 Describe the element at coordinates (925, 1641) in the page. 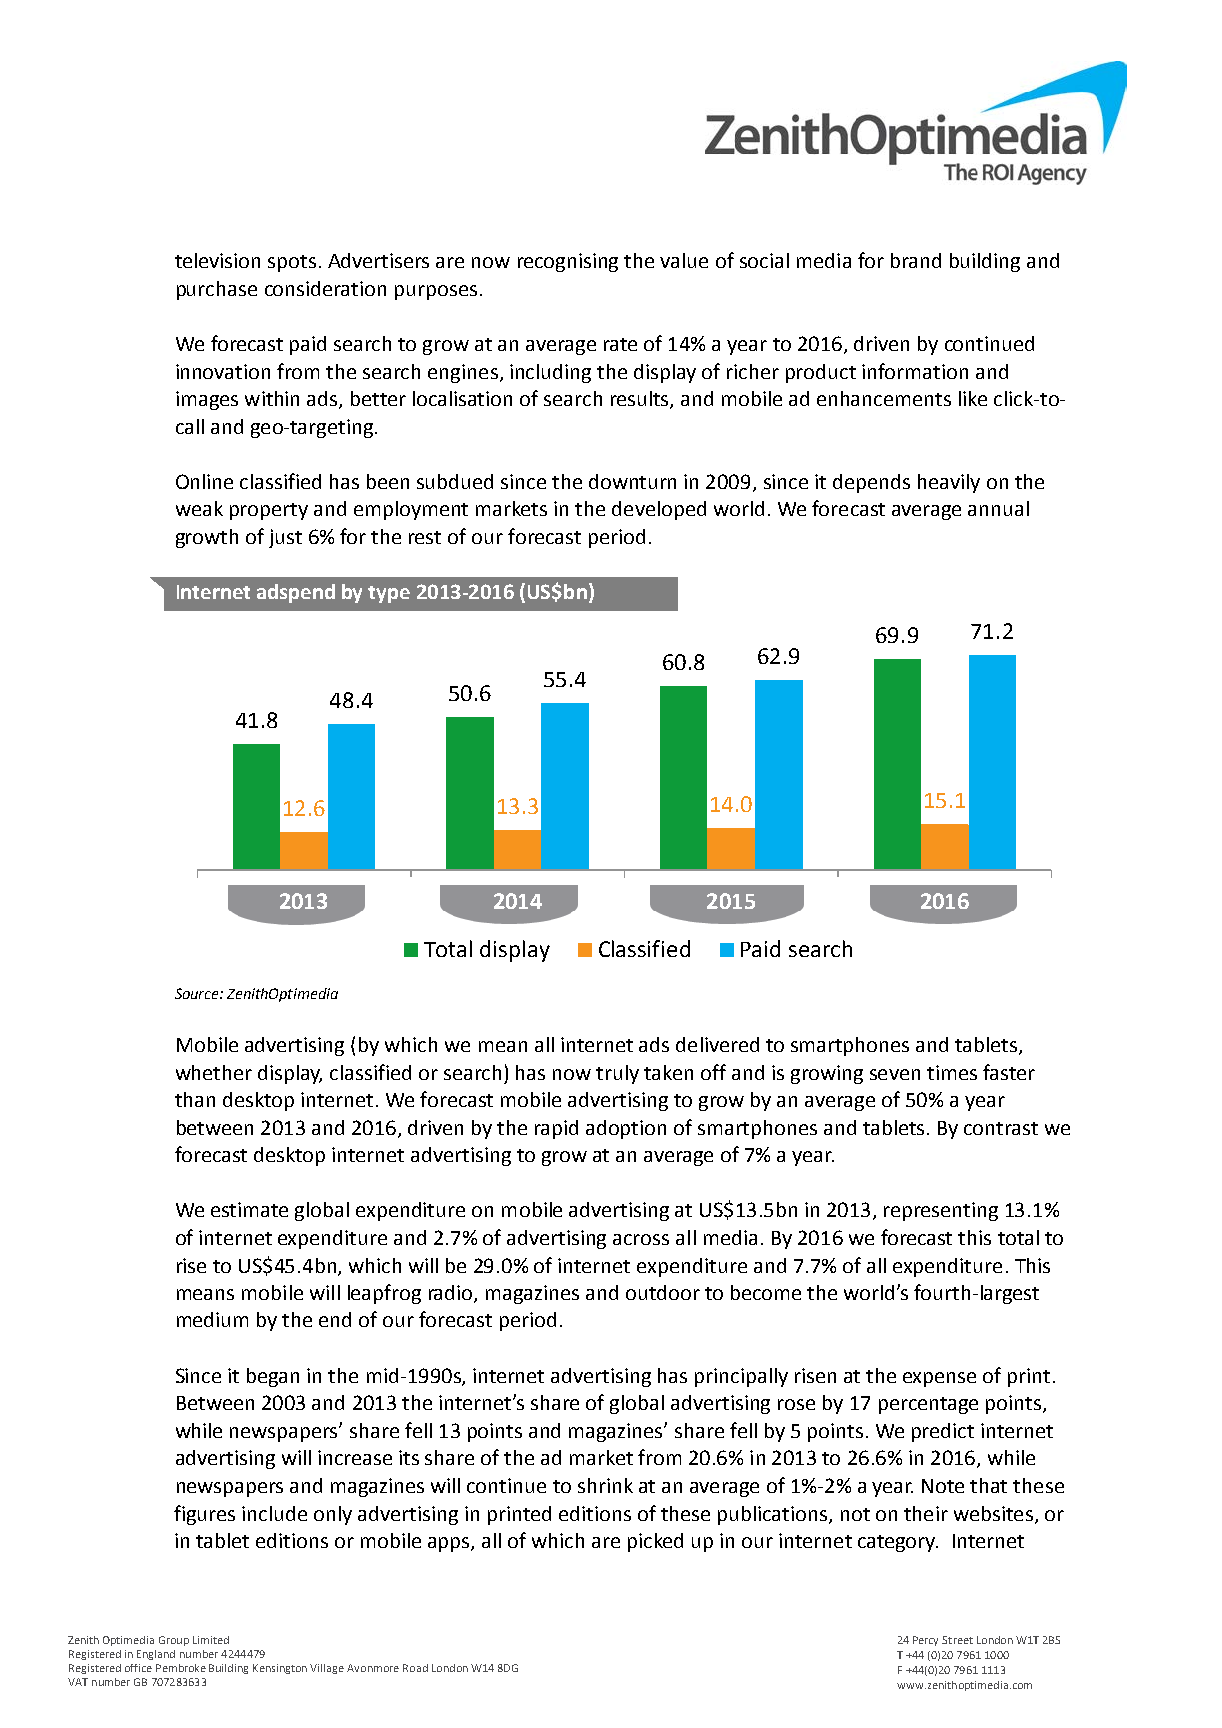

I see `Percy` at that location.
